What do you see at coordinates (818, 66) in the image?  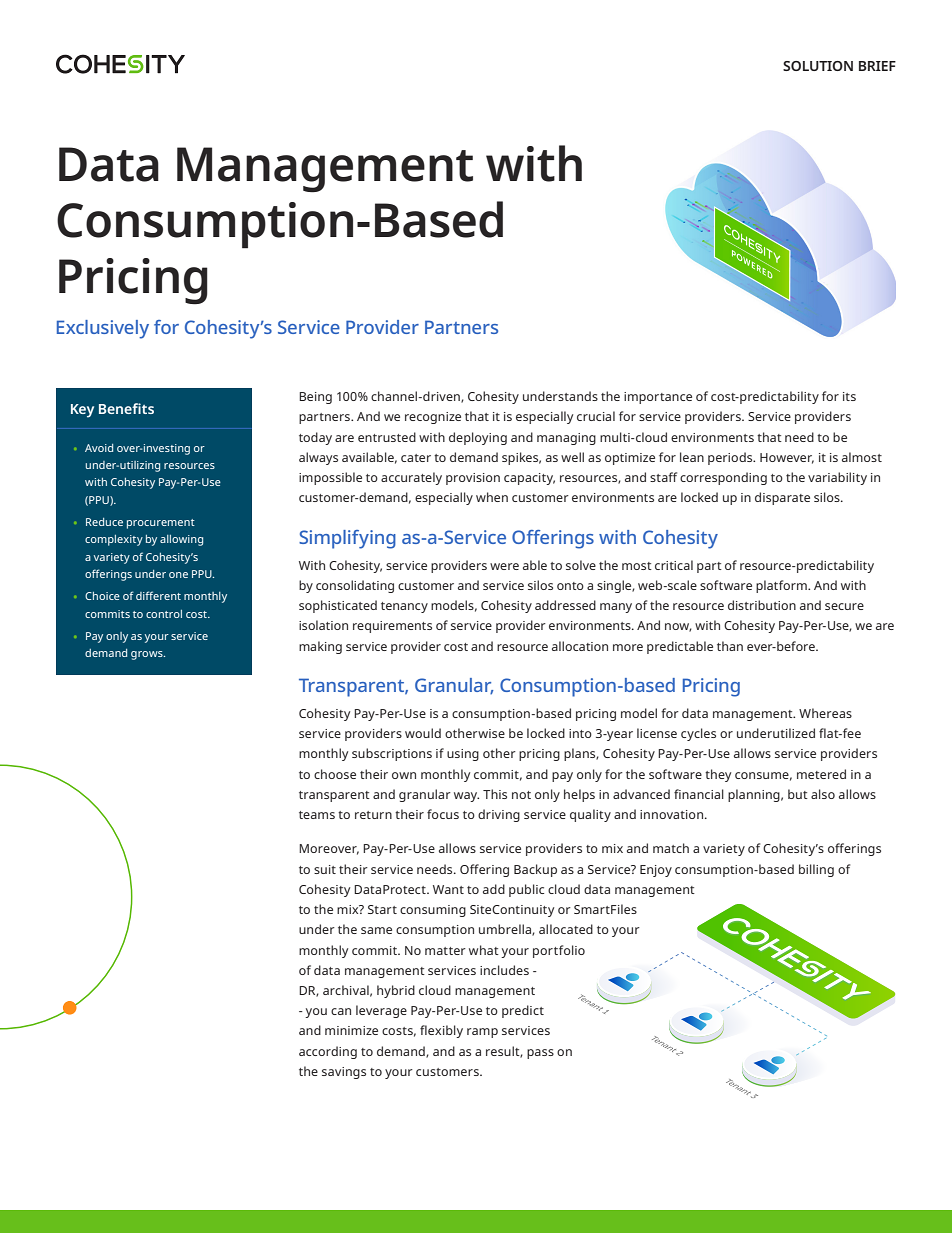 I see `SOLUTION` at bounding box center [818, 66].
